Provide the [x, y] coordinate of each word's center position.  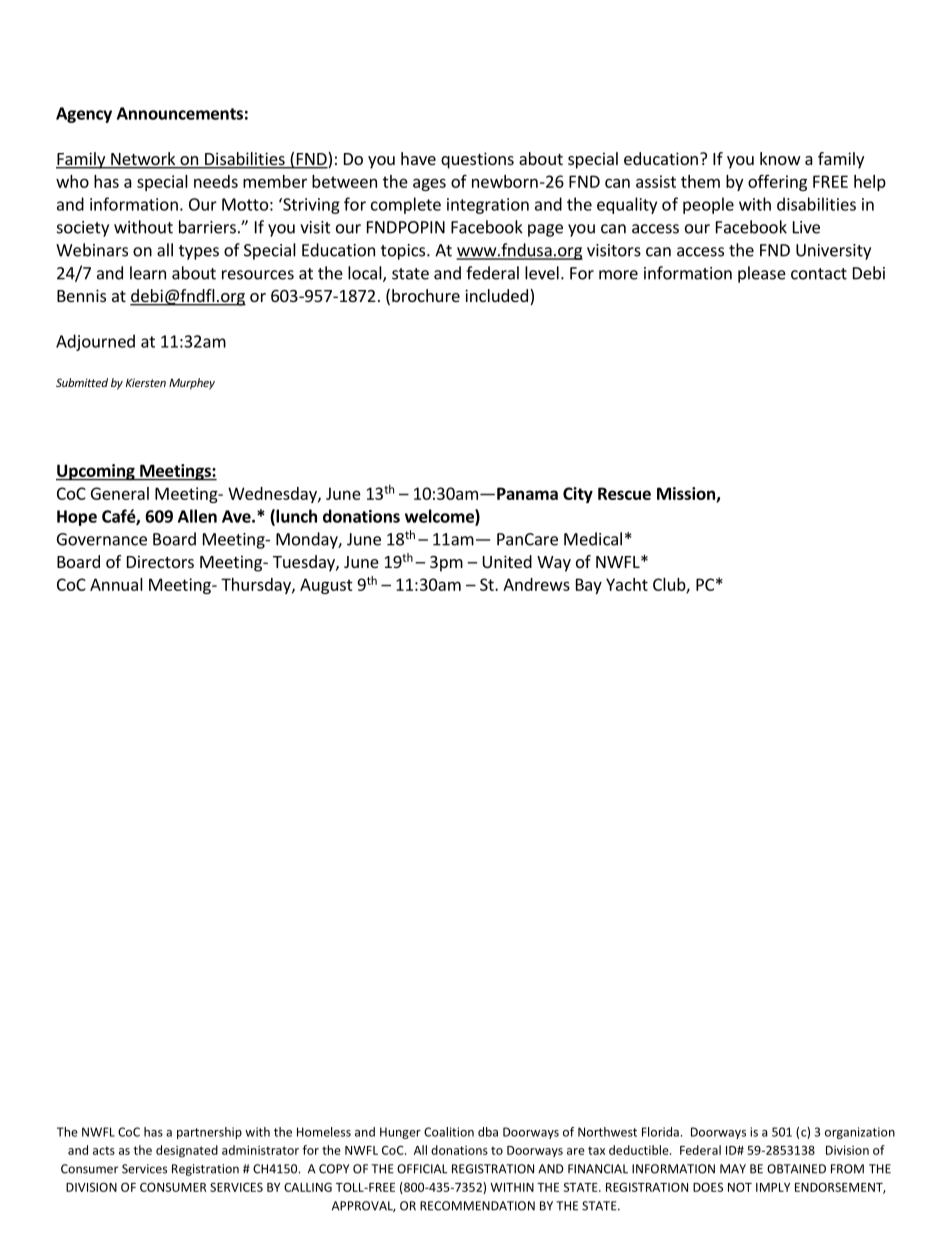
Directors [160, 561]
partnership [209, 1133]
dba [488, 1132]
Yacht [627, 584]
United [507, 561]
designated [187, 1151]
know [780, 158]
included [496, 295]
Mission [687, 494]
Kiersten [146, 382]
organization [860, 1133]
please [762, 274]
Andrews [536, 584]
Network [143, 160]
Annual [116, 584]
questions [477, 160]
